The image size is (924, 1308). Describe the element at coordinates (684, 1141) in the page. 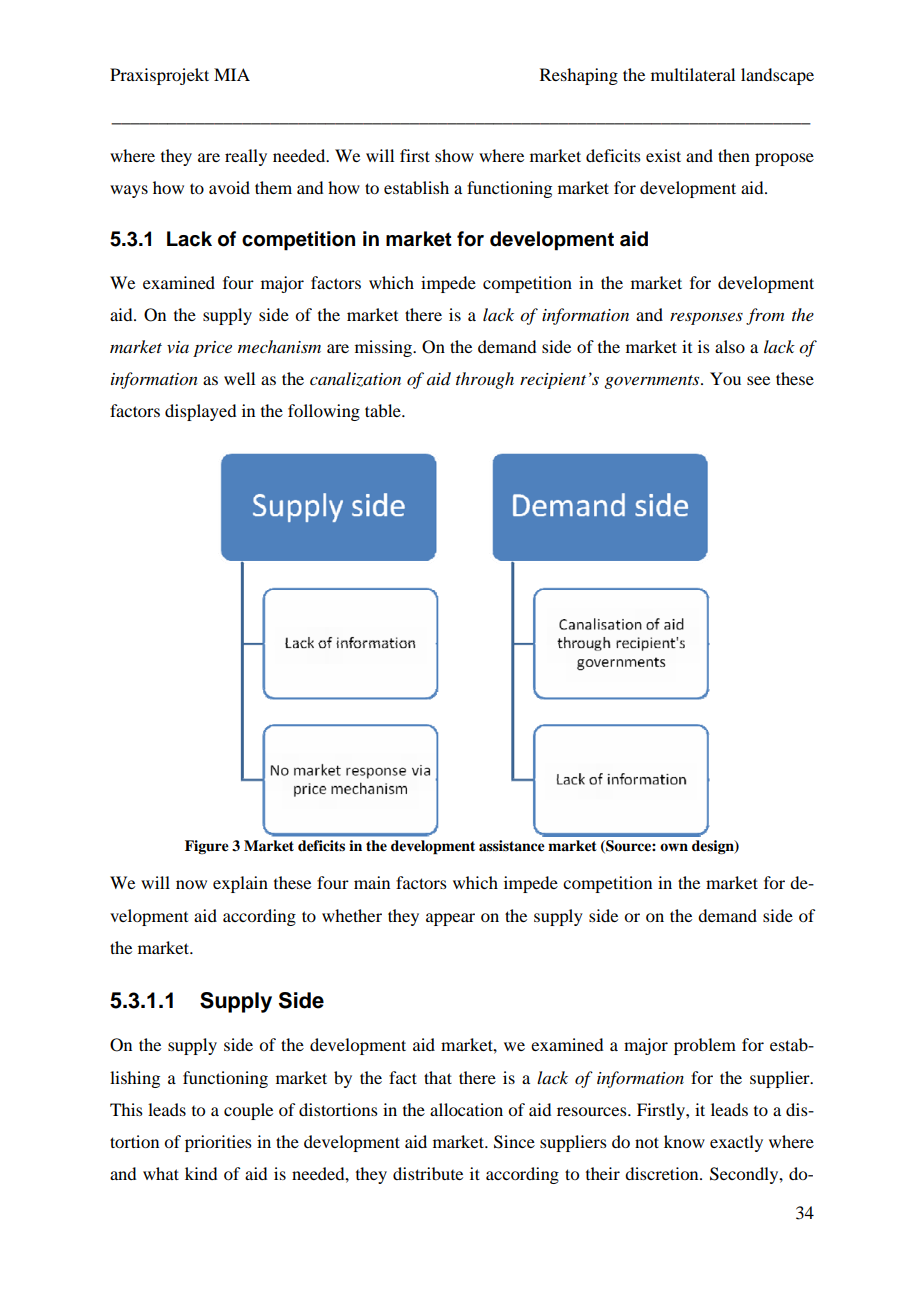

I see `know` at that location.
